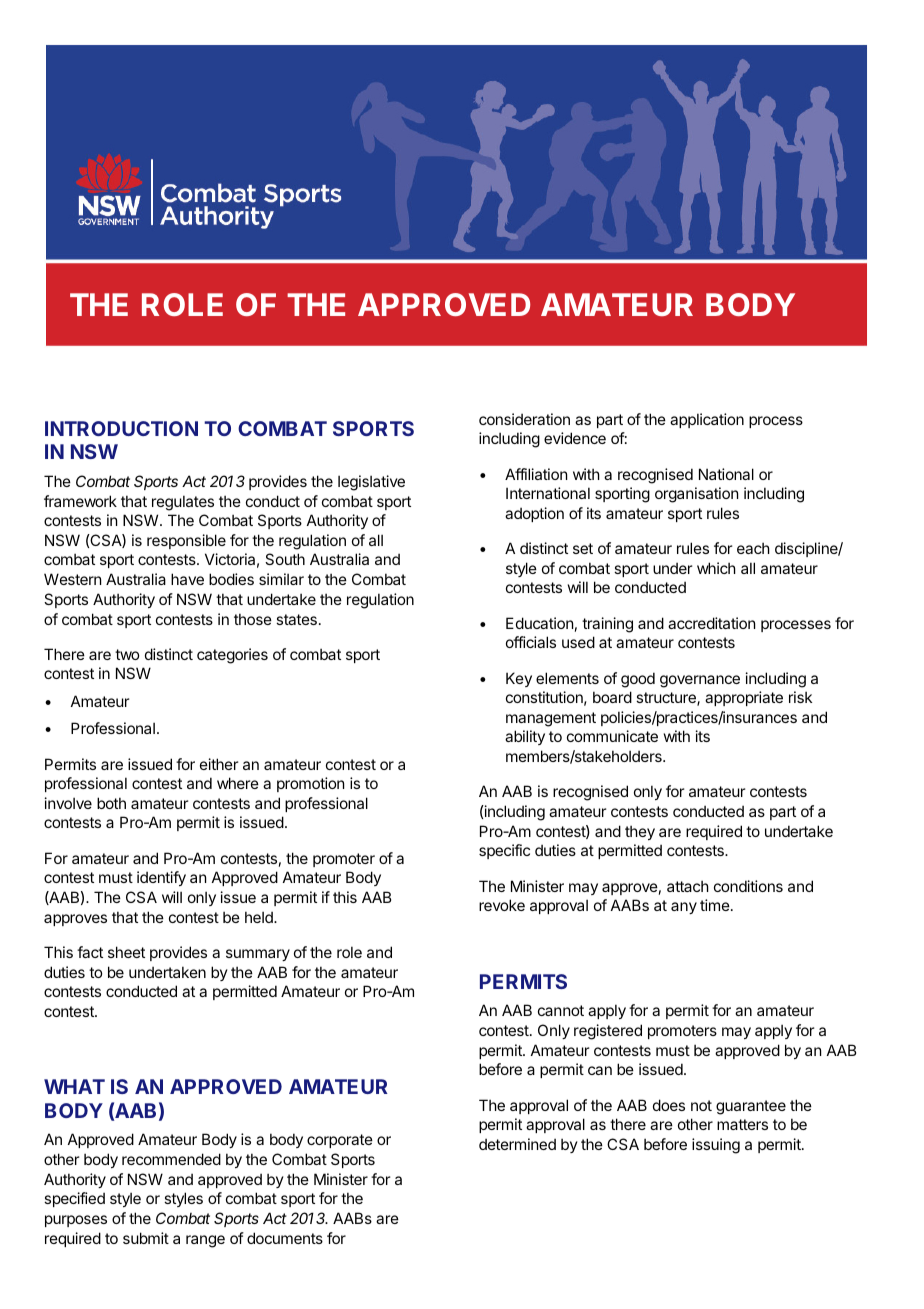  I want to click on INTRODUCTION, so click(121, 428).
